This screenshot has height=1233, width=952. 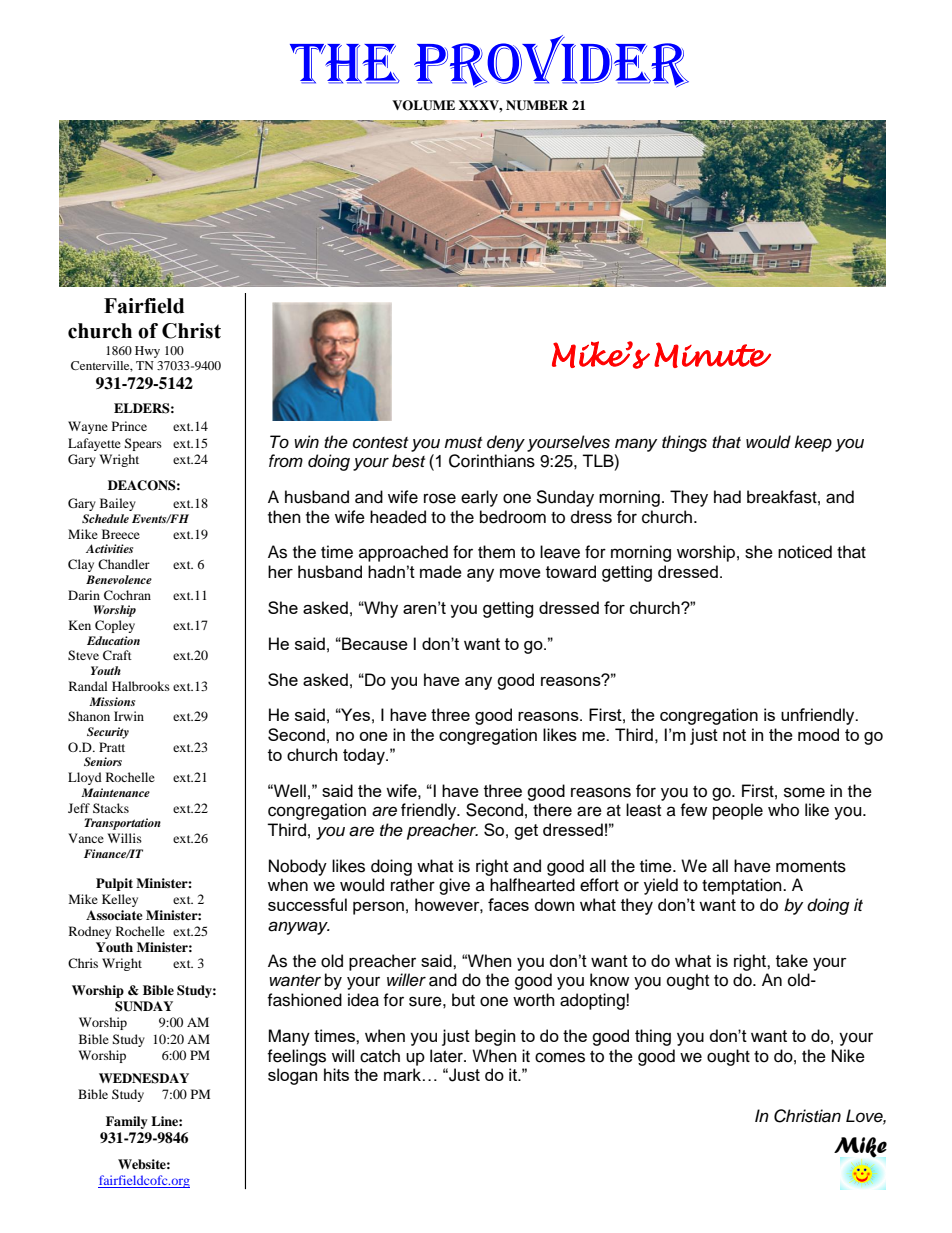 What do you see at coordinates (743, 886) in the screenshot?
I see `temptation` at bounding box center [743, 886].
